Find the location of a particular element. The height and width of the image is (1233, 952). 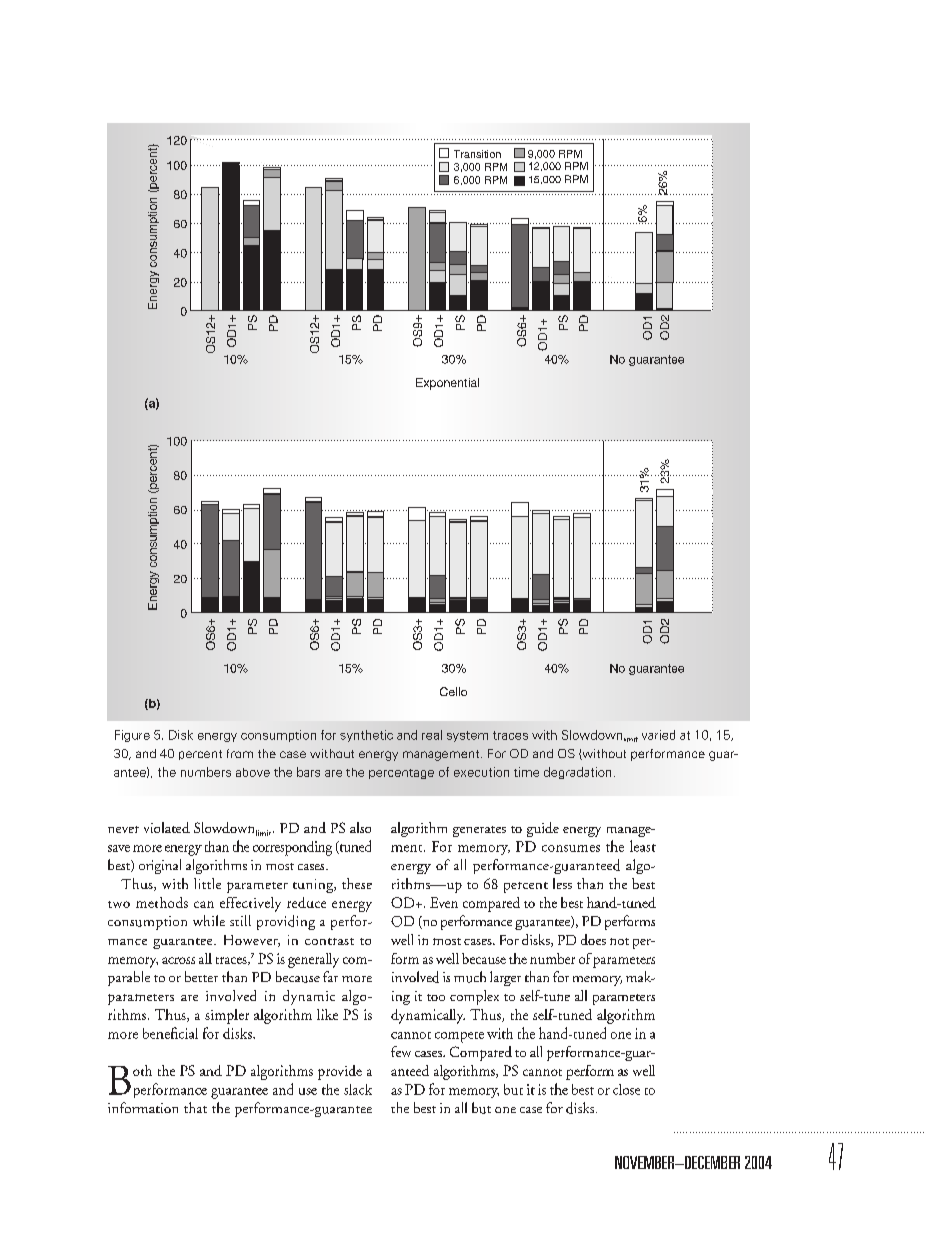

violated is located at coordinates (167, 827).
